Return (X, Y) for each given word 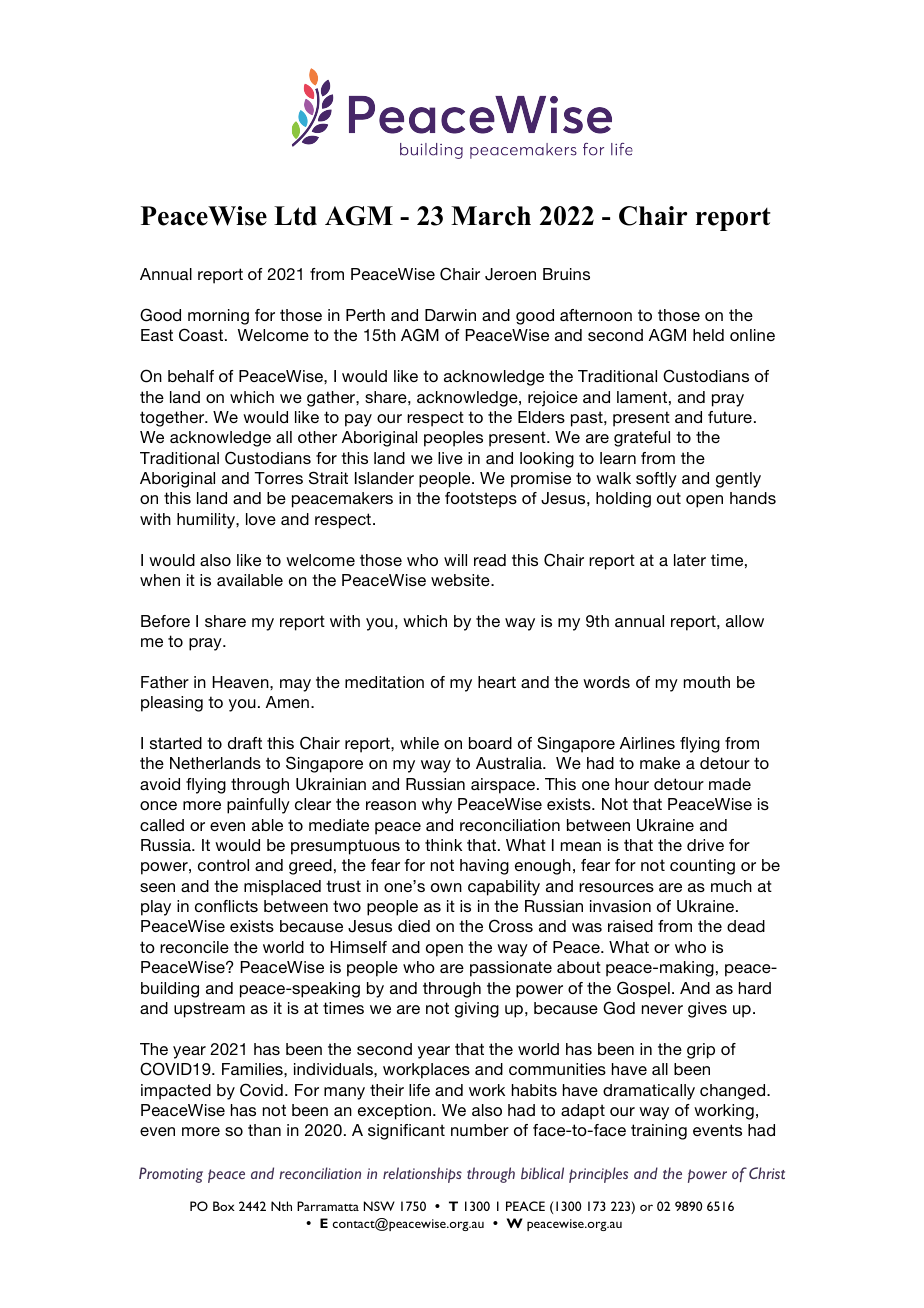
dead (746, 926)
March (491, 216)
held (708, 335)
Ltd (295, 216)
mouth (707, 682)
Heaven (242, 682)
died (414, 926)
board (490, 743)
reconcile (194, 947)
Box (224, 1206)
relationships (422, 1175)
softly (656, 480)
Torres (278, 478)
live (450, 458)
